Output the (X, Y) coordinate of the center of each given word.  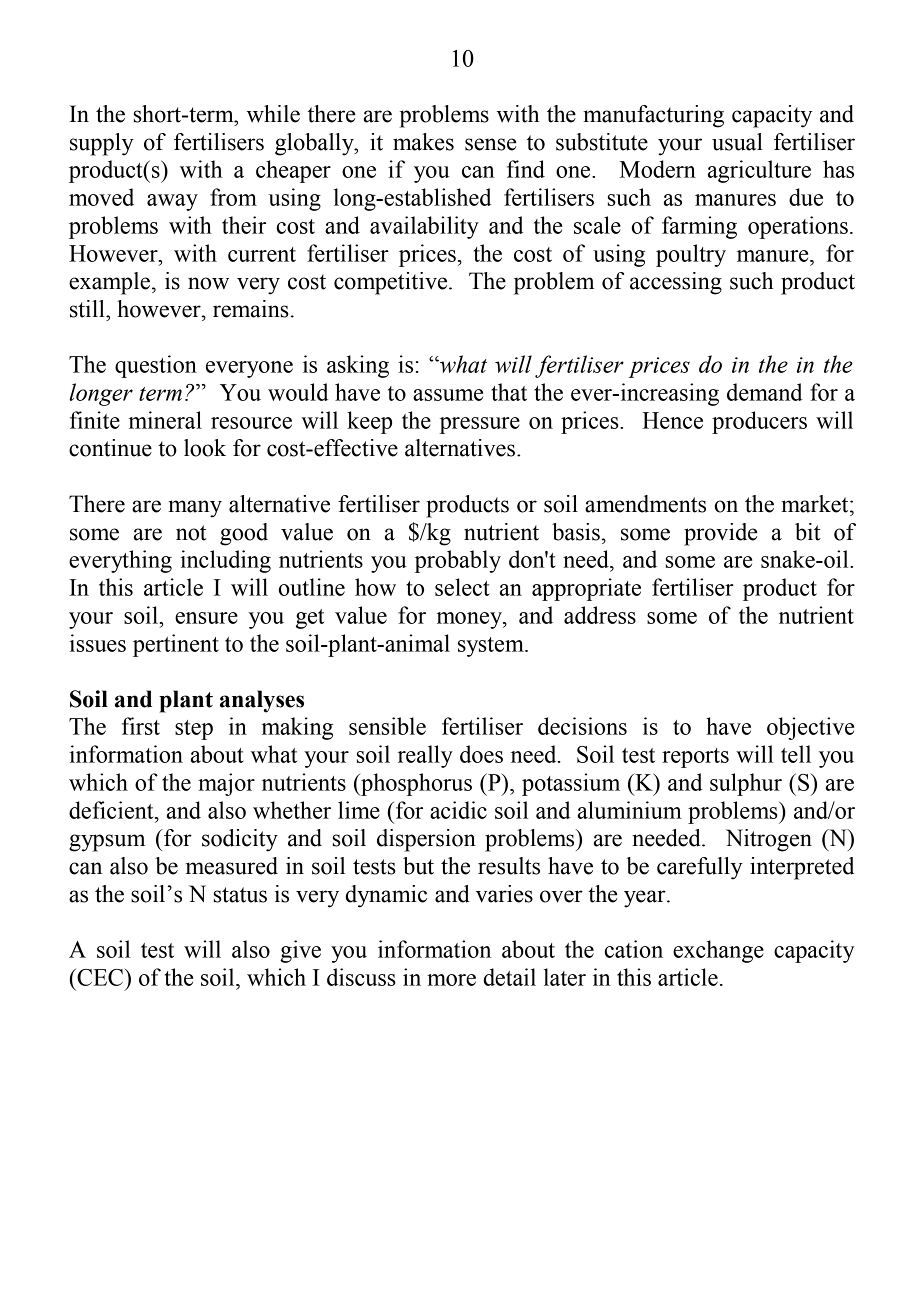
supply (102, 144)
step (194, 730)
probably (458, 561)
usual (737, 142)
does (481, 754)
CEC (100, 977)
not (191, 533)
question (156, 366)
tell (796, 754)
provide (721, 534)
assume (448, 395)
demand (764, 392)
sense (491, 144)
